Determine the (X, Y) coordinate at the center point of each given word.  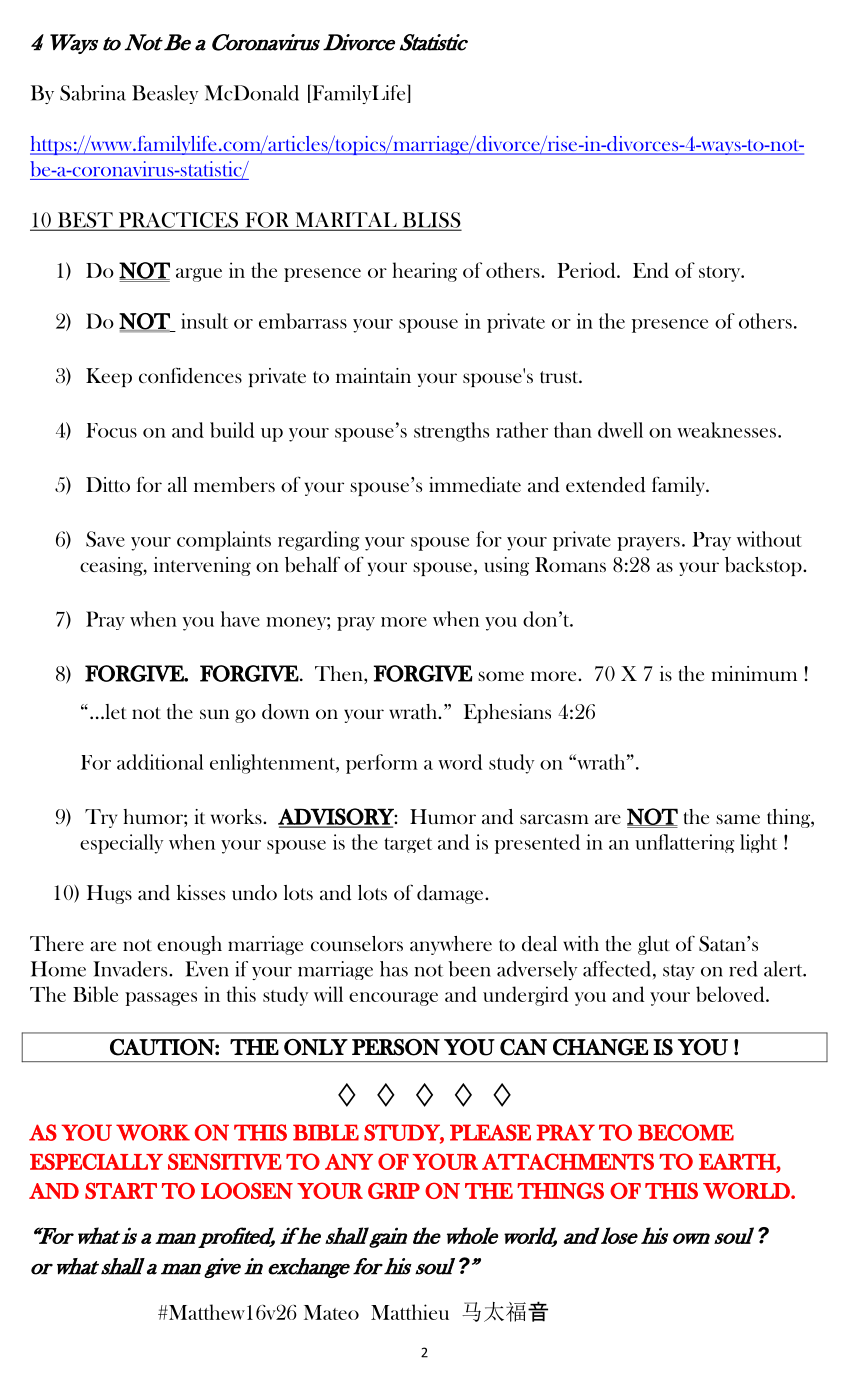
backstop (764, 566)
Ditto (108, 484)
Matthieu (410, 1312)
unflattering (684, 843)
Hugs (109, 894)
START (121, 1190)
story (721, 274)
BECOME (686, 1132)
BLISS (430, 221)
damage (451, 894)
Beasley (165, 94)
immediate (475, 485)
